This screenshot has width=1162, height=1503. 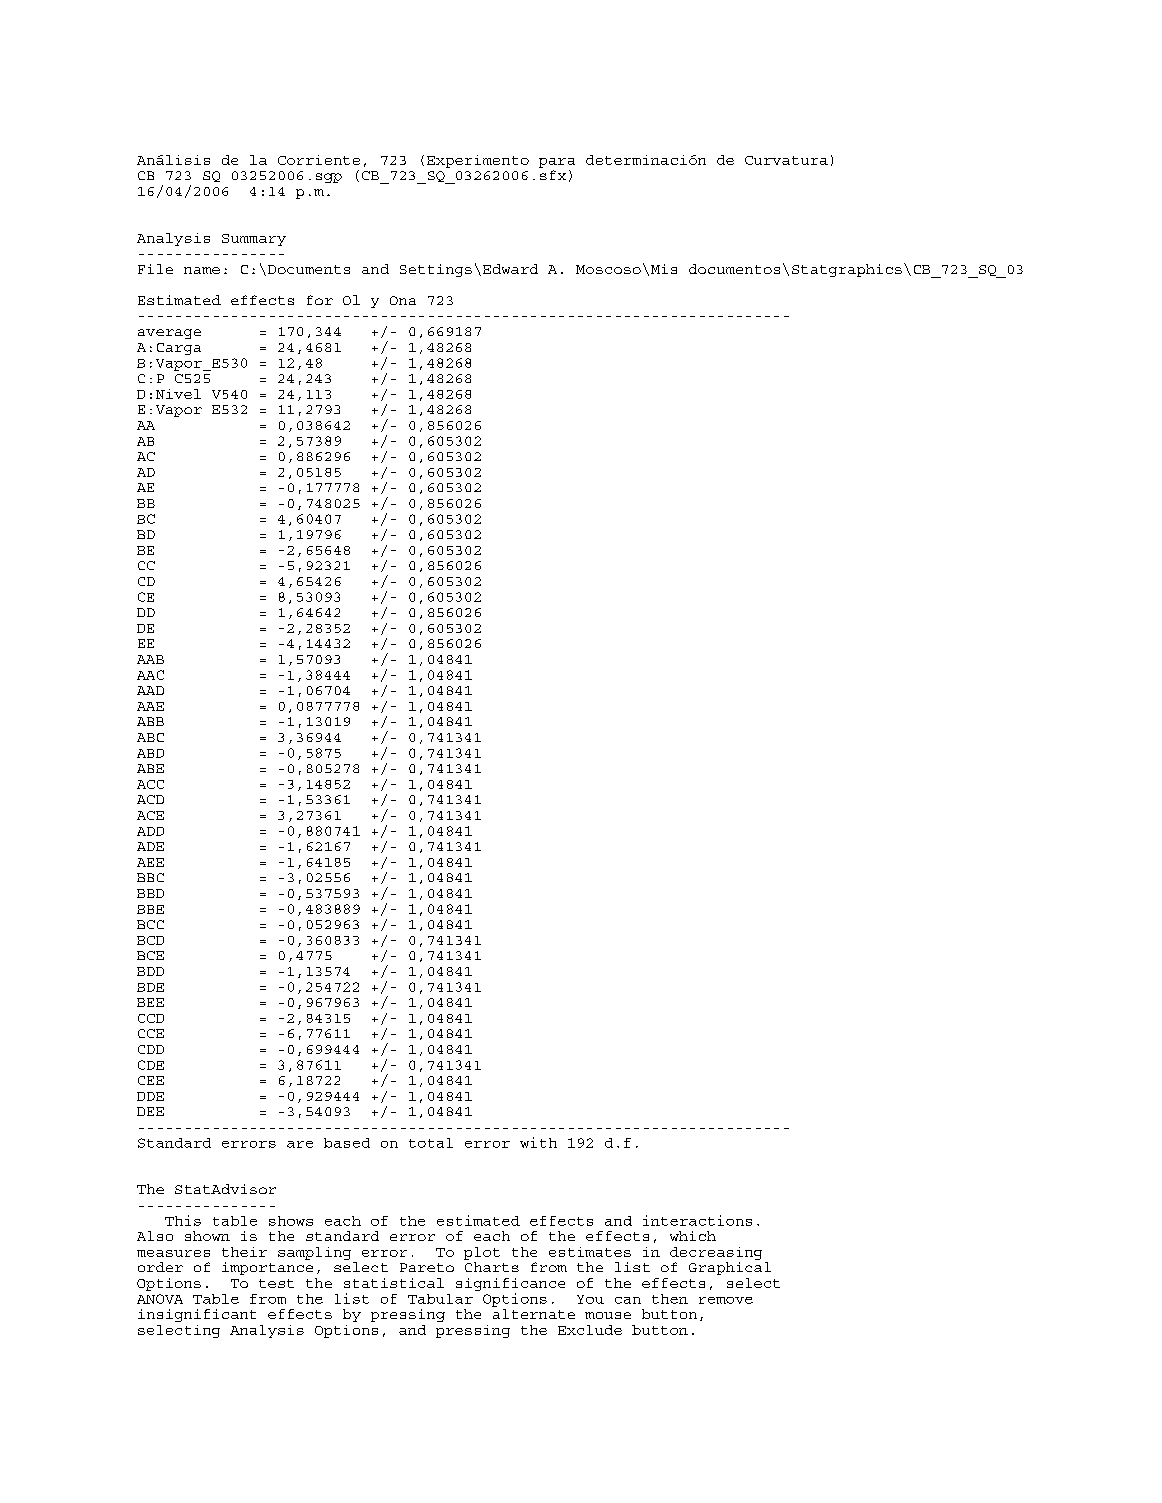 What do you see at coordinates (197, 1315) in the screenshot?
I see `insignificant` at bounding box center [197, 1315].
